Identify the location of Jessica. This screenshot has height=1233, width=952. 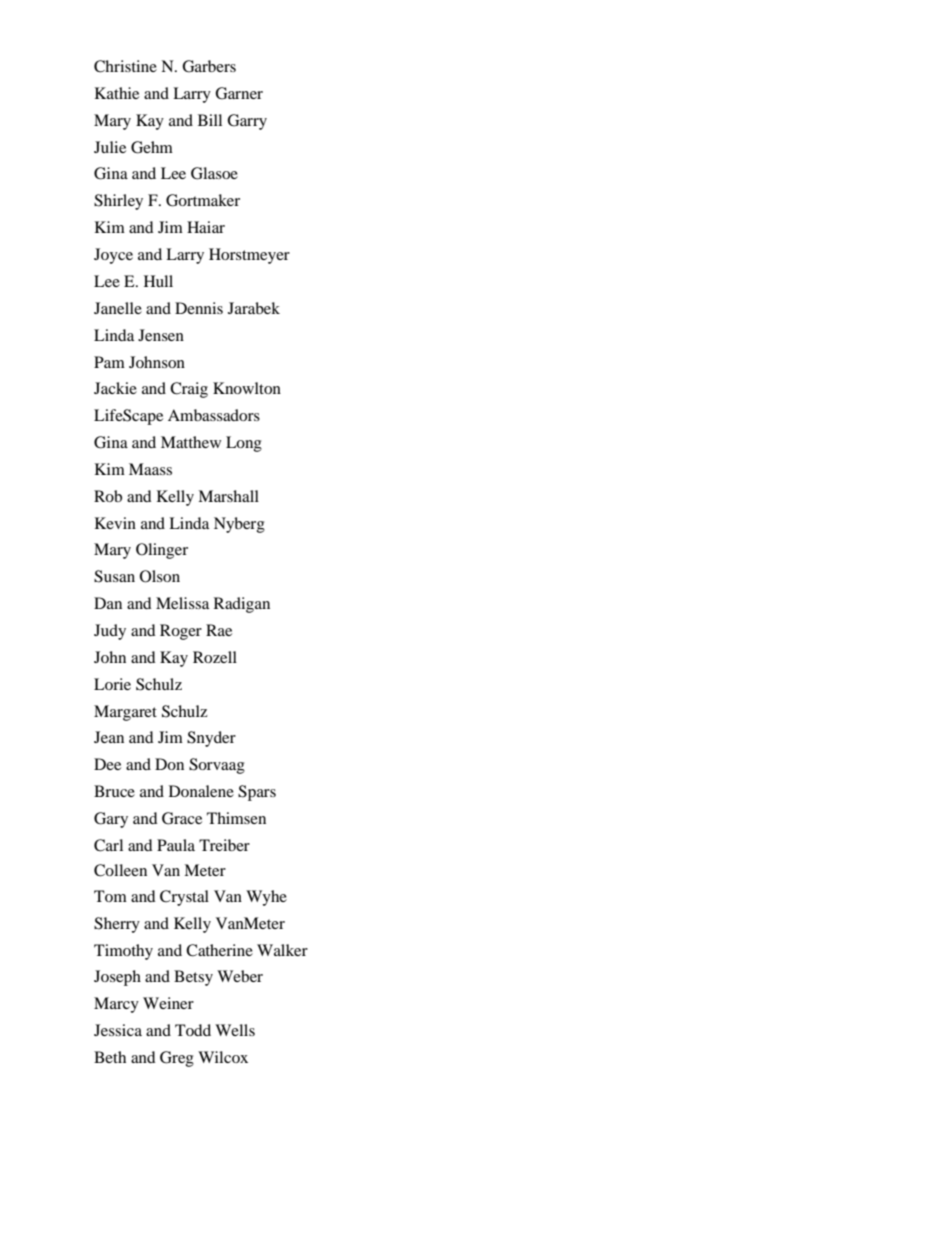
(118, 1030).
